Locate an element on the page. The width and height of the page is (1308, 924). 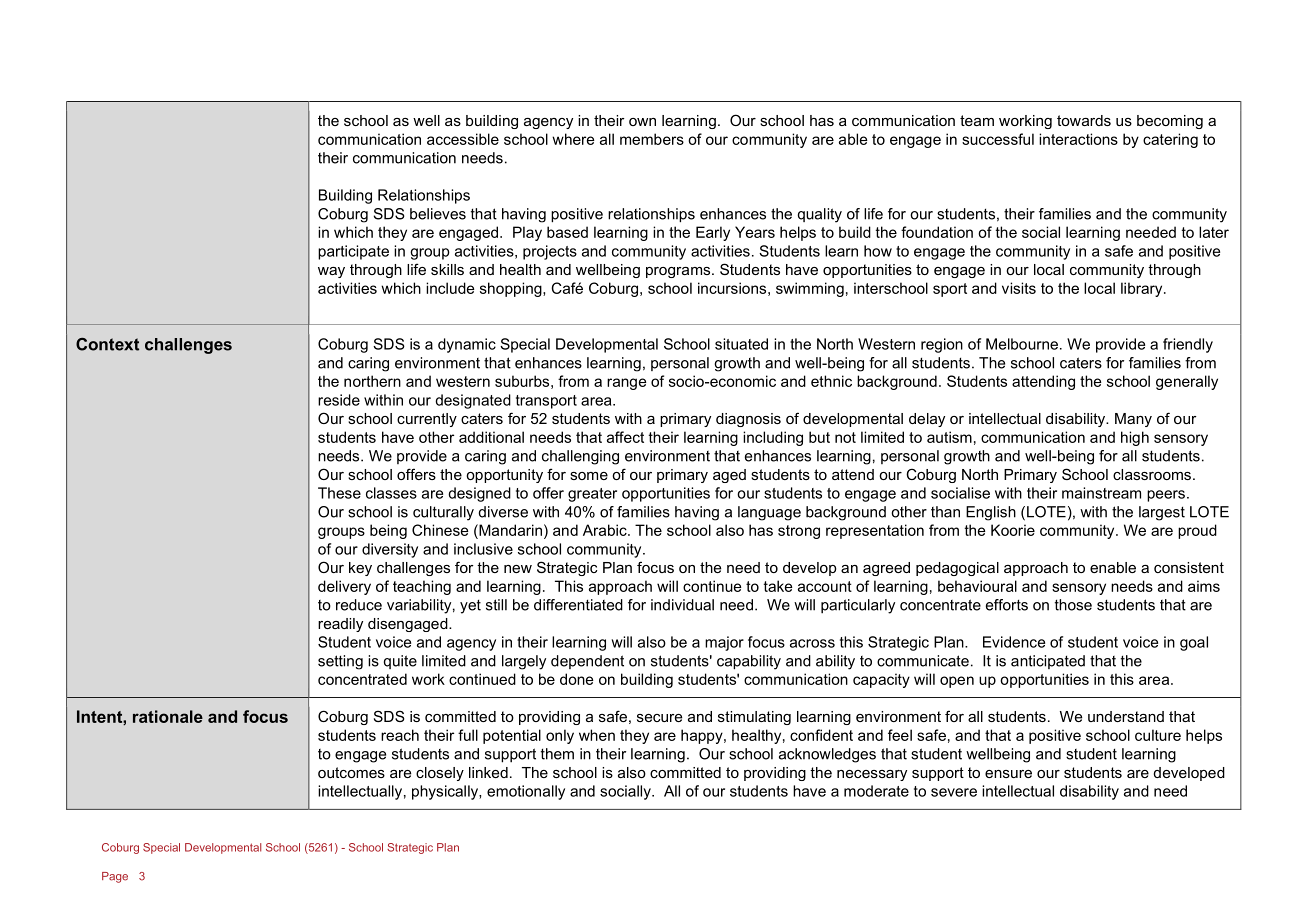
mainstream is located at coordinates (1101, 493).
